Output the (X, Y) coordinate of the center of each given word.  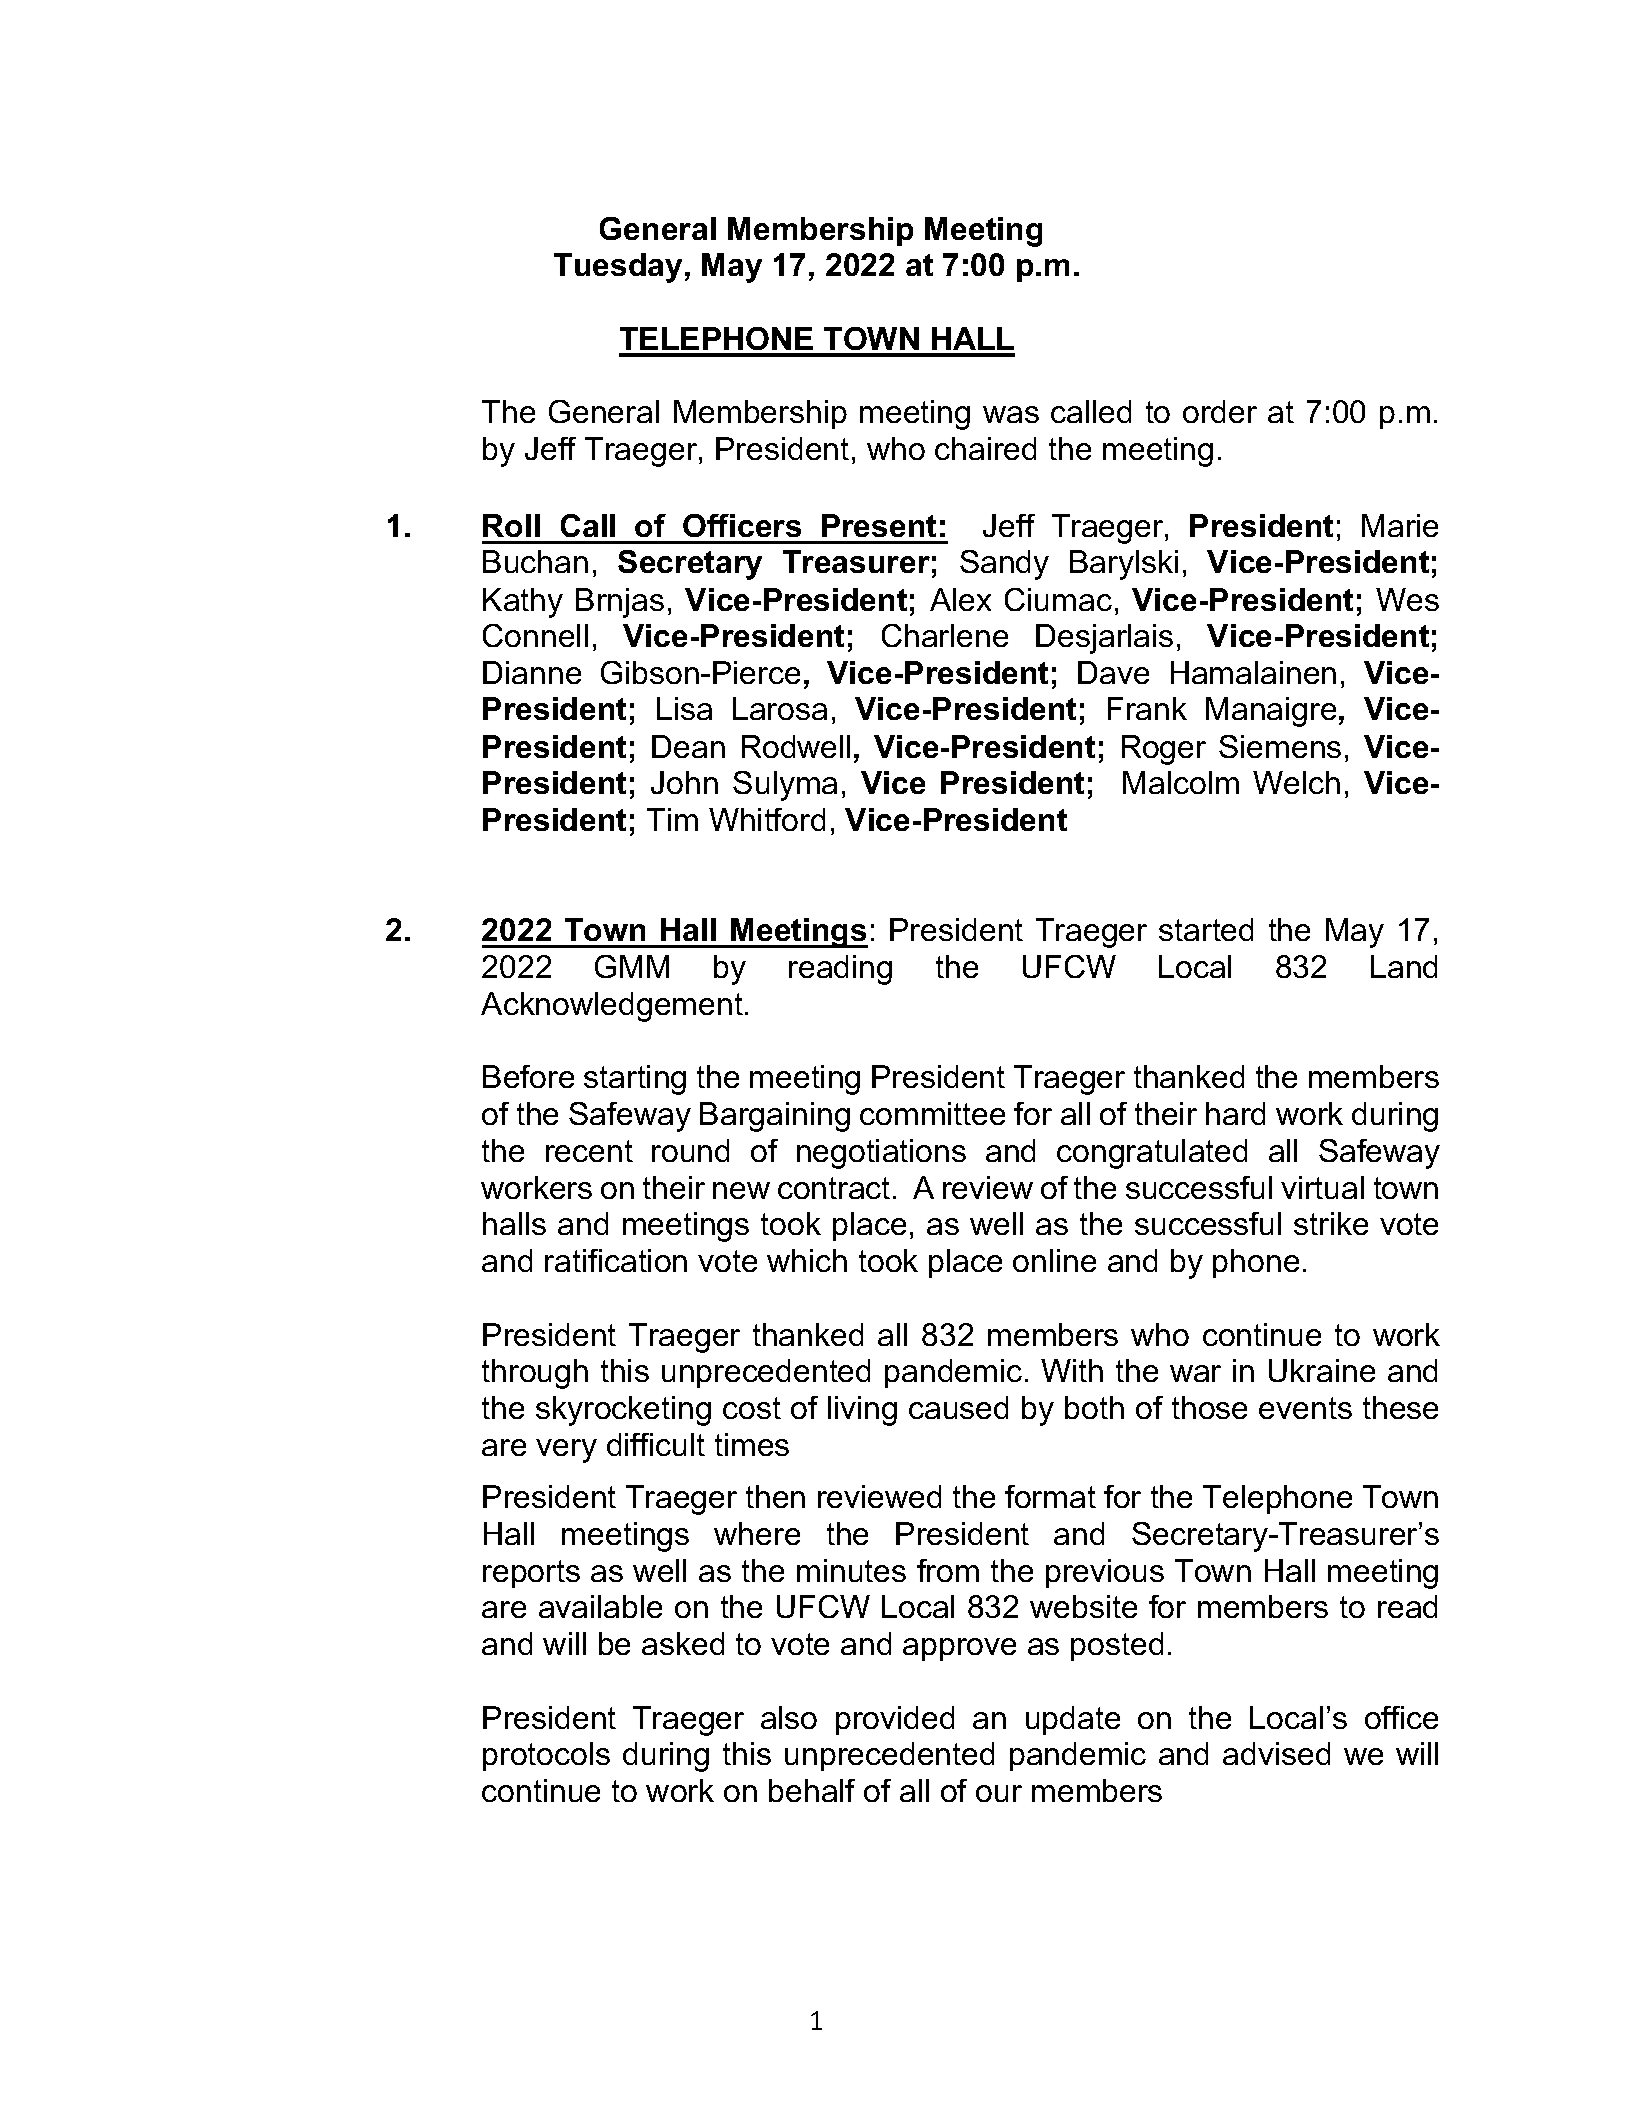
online (1054, 1260)
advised (1276, 1753)
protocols (546, 1756)
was (1011, 414)
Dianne (532, 672)
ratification (616, 1260)
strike (1331, 1223)
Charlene (945, 635)
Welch (1296, 782)
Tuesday (618, 268)
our (999, 1793)
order (1220, 411)
